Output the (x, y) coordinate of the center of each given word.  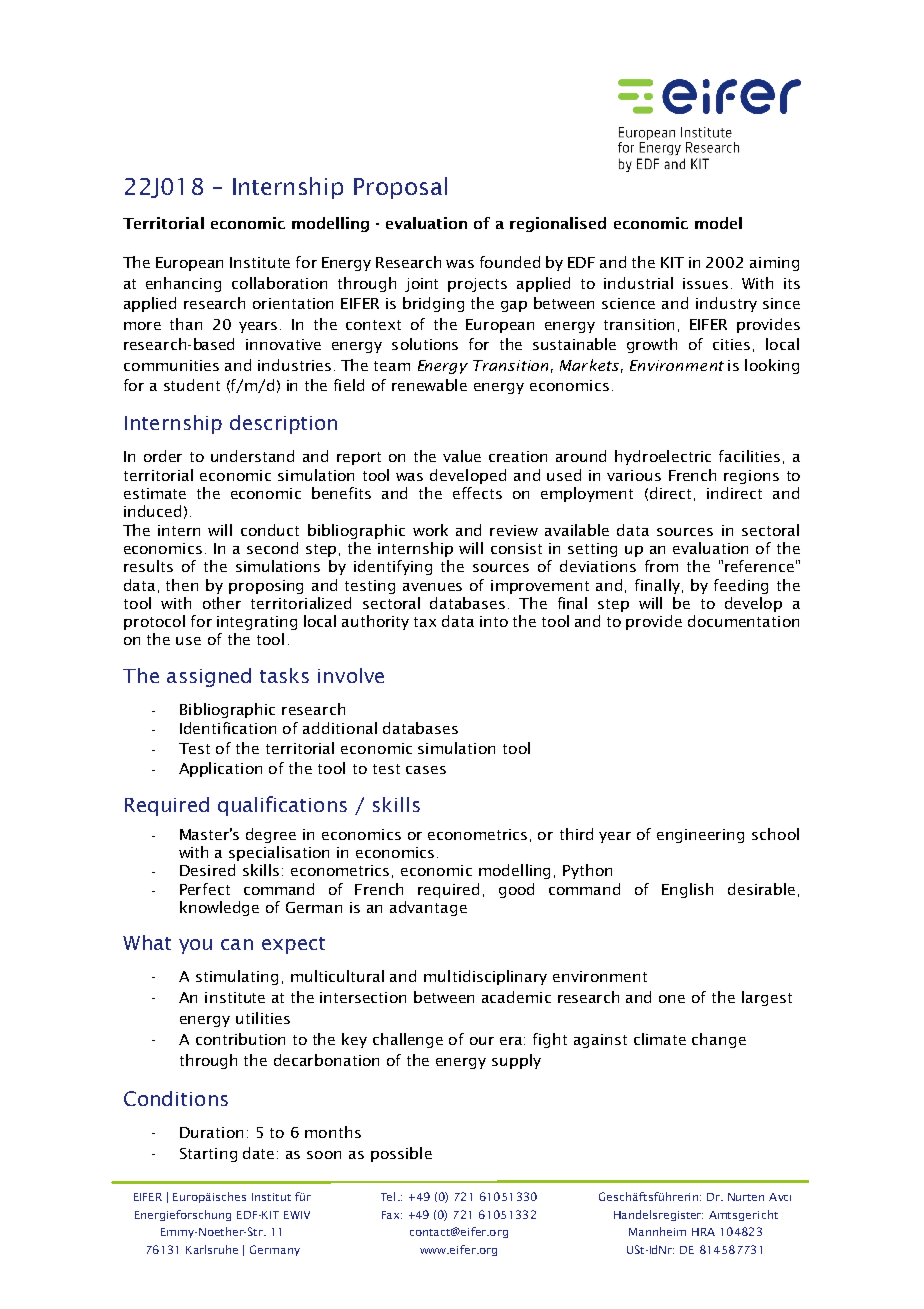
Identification (228, 728)
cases (426, 770)
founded (510, 262)
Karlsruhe (212, 1249)
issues (705, 283)
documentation (743, 621)
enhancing (183, 284)
